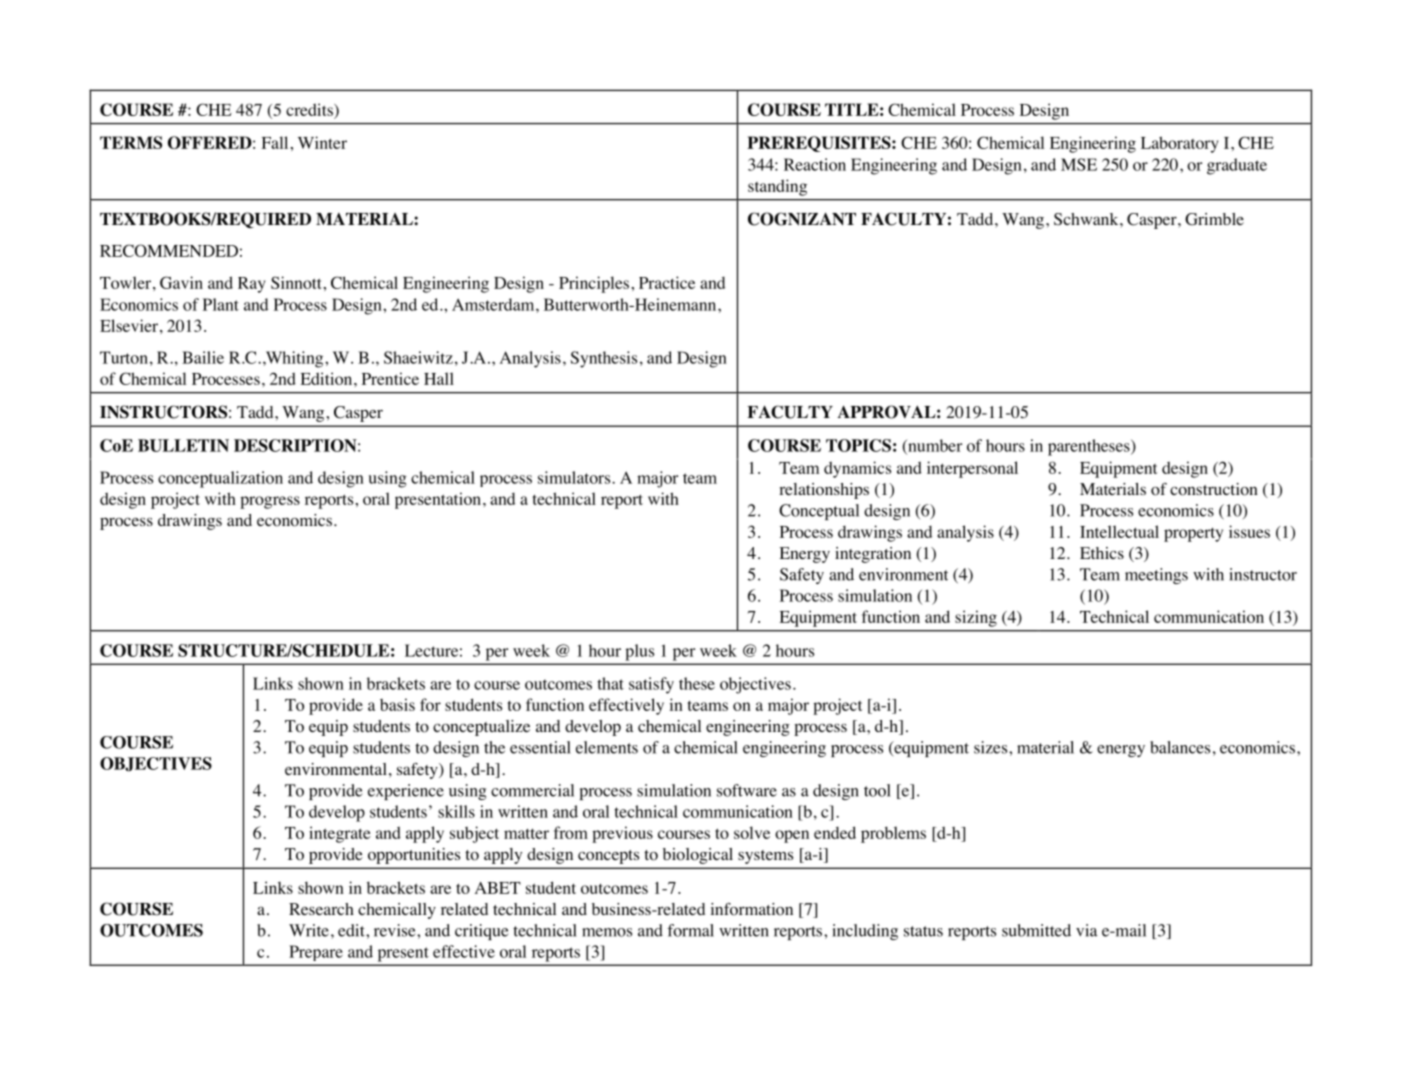 The image size is (1403, 1084). I want to click on formal, so click(690, 930).
